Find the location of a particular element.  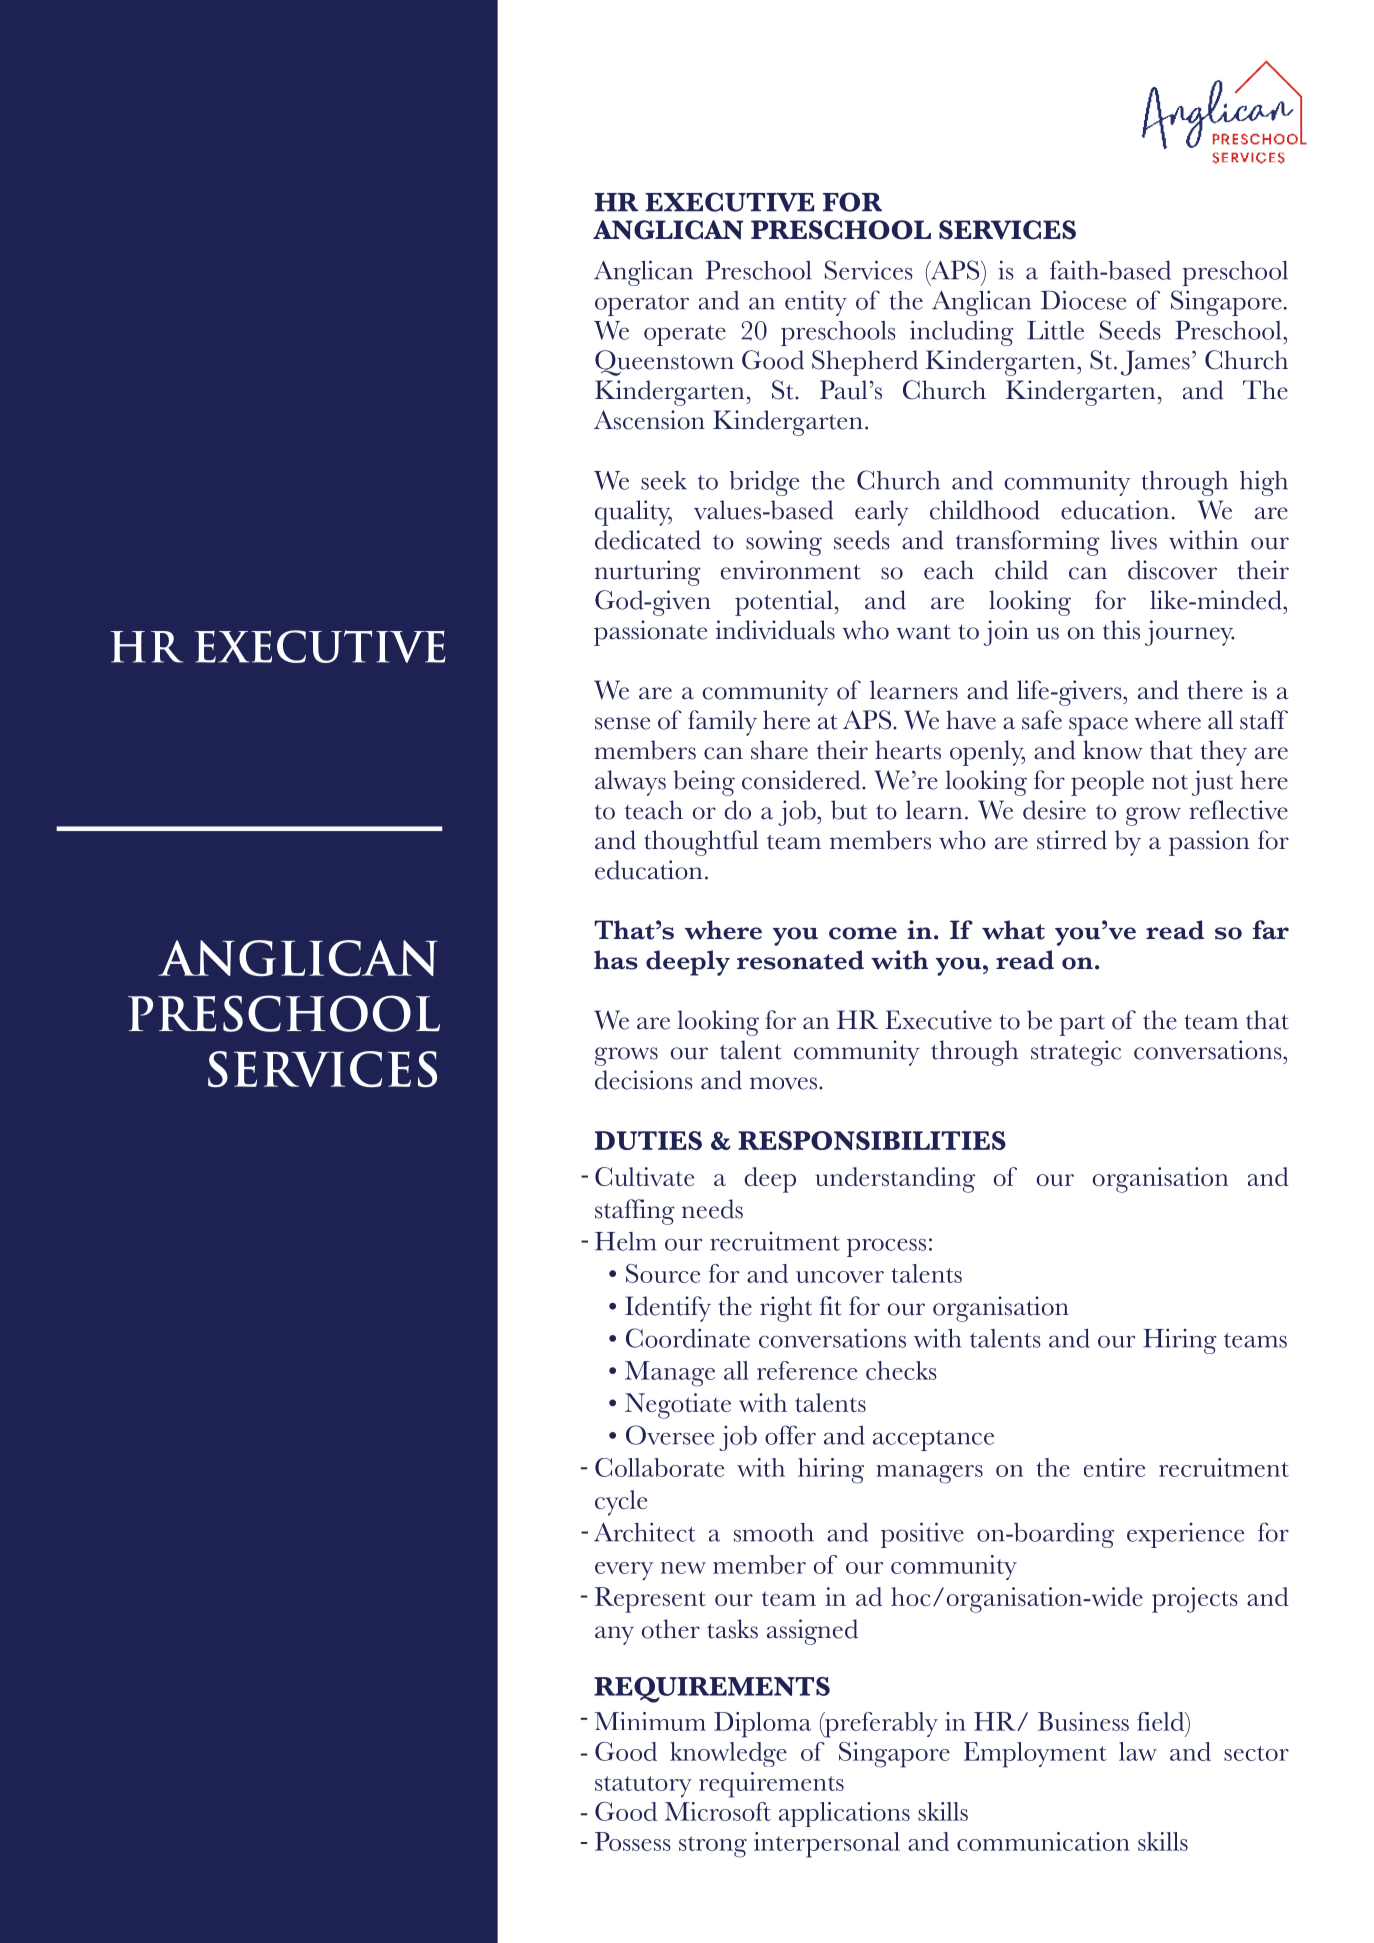

have is located at coordinates (971, 720).
